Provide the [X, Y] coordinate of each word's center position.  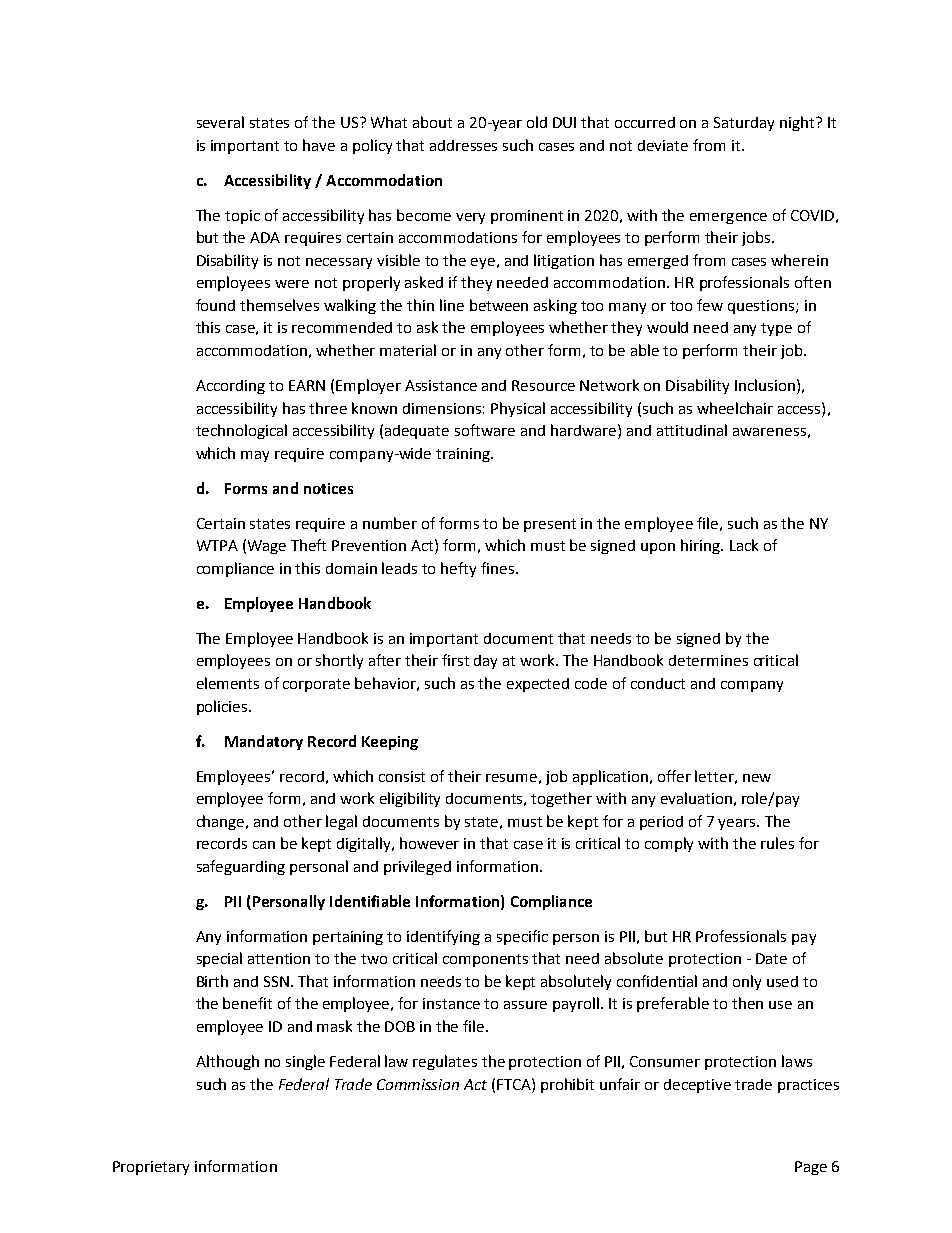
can [264, 845]
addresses [463, 145]
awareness [769, 432]
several [220, 122]
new [757, 778]
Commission [418, 1084]
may [255, 456]
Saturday [744, 124]
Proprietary [151, 1168]
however [429, 843]
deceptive [697, 1086]
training [464, 455]
